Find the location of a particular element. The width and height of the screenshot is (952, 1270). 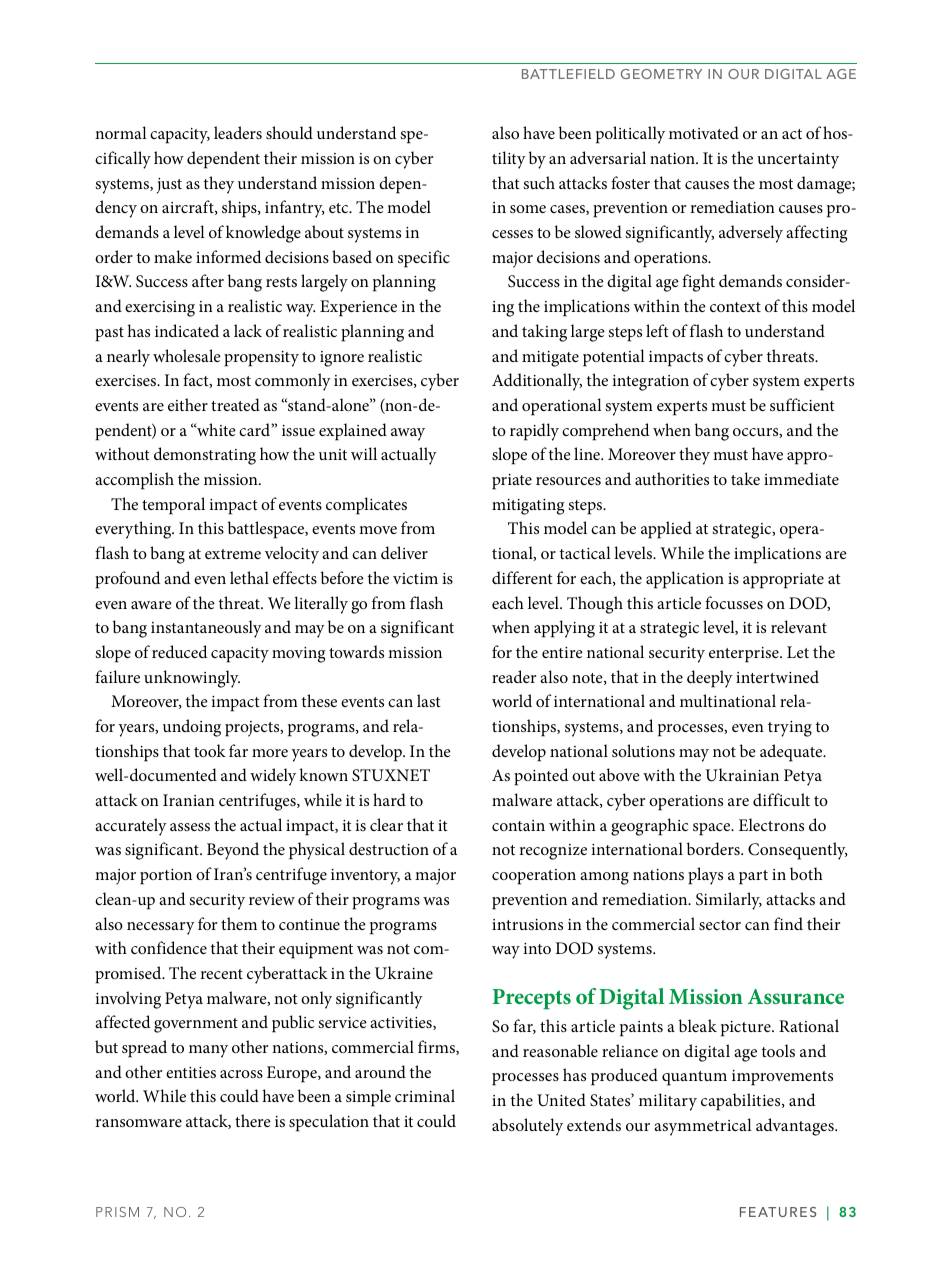

reader is located at coordinates (514, 676).
